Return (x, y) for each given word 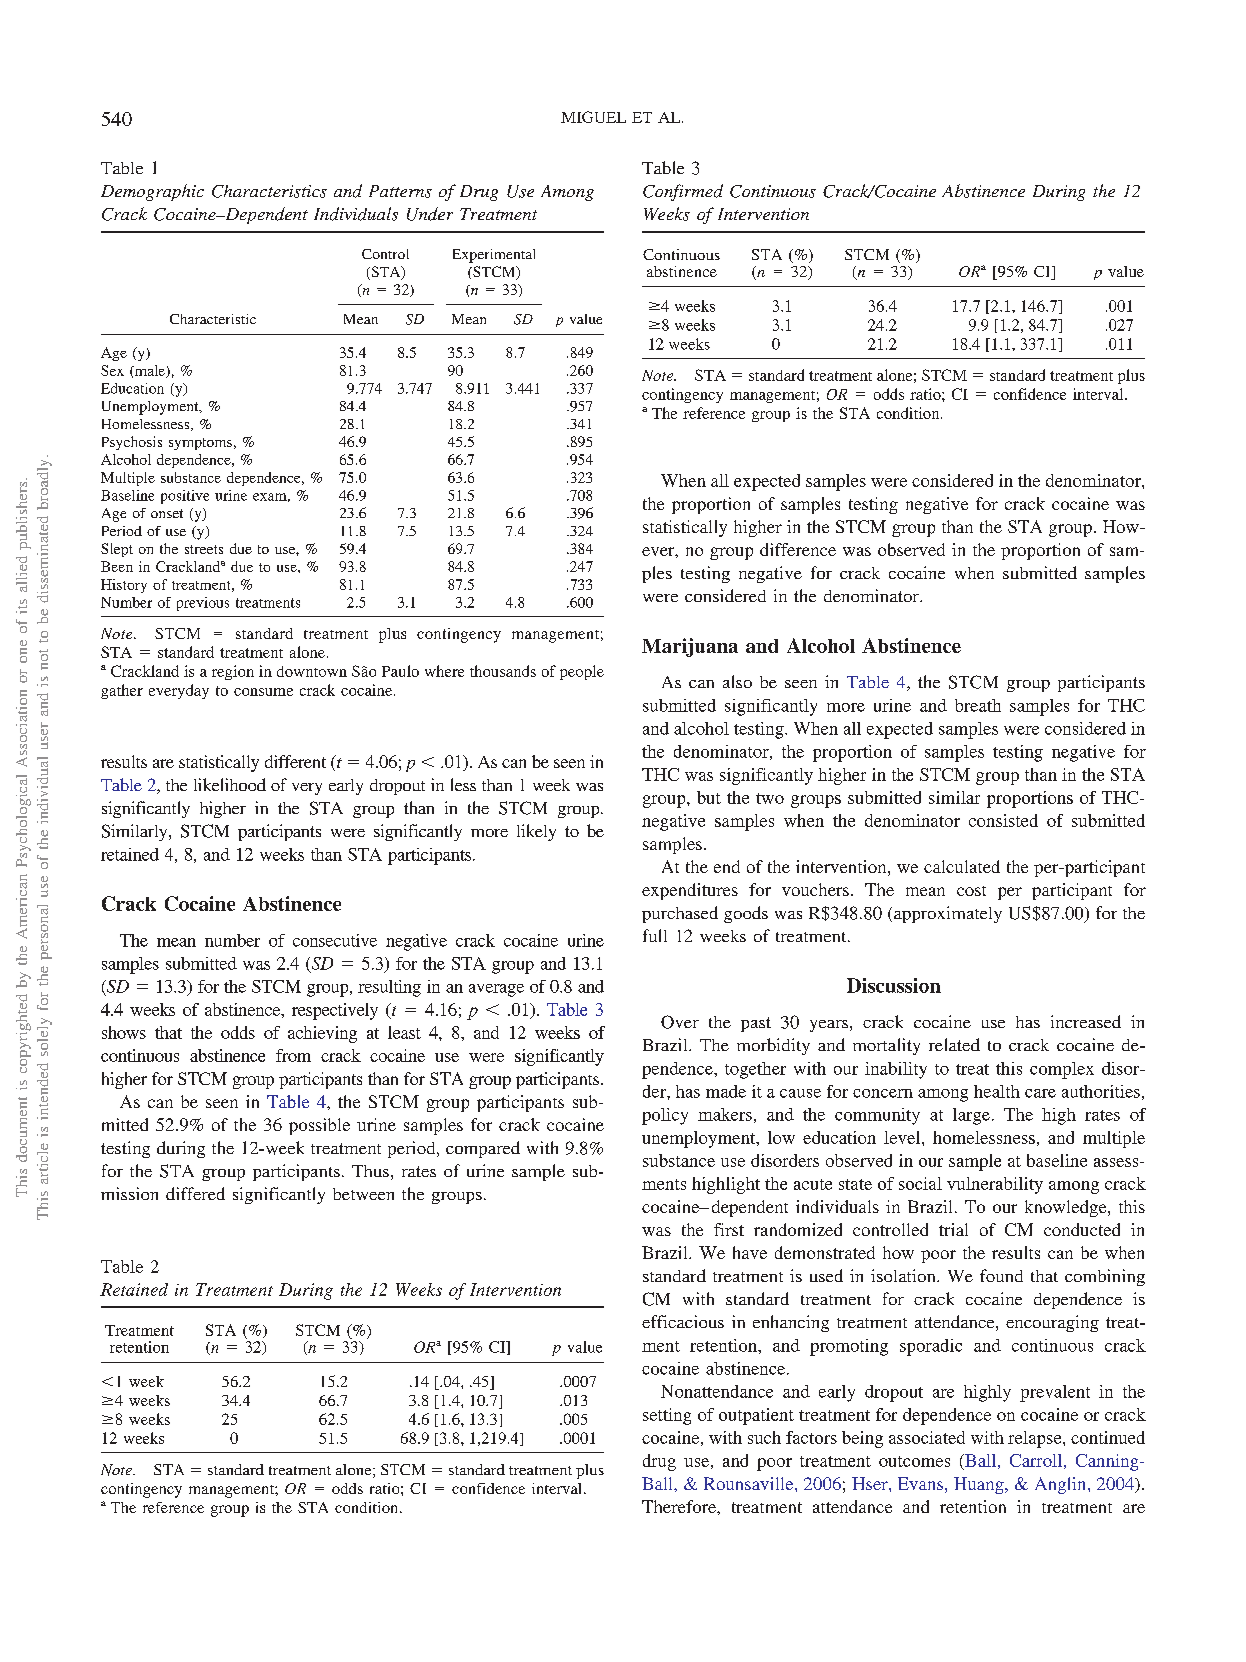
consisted (1003, 820)
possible (319, 1126)
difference (798, 549)
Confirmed (683, 192)
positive (185, 497)
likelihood (230, 784)
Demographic (152, 192)
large (971, 1116)
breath (978, 705)
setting (667, 1416)
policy (665, 1116)
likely (536, 832)
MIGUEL (593, 117)
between (363, 1194)
